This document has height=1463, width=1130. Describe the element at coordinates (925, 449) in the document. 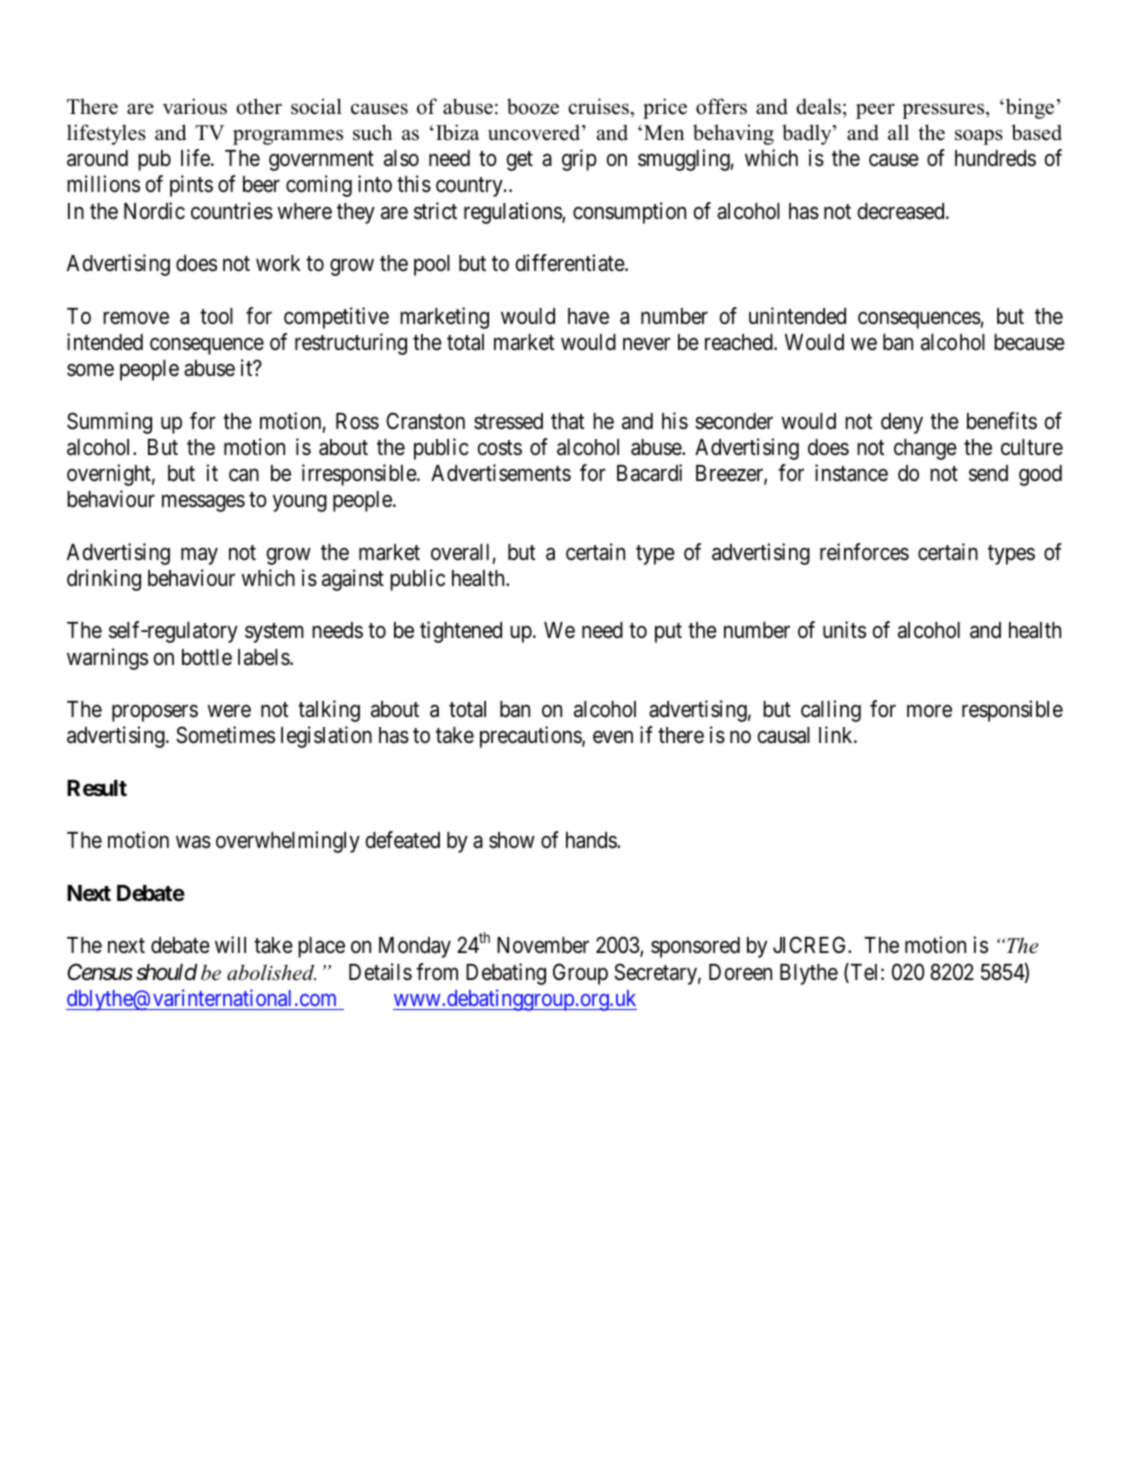

I see `change` at that location.
